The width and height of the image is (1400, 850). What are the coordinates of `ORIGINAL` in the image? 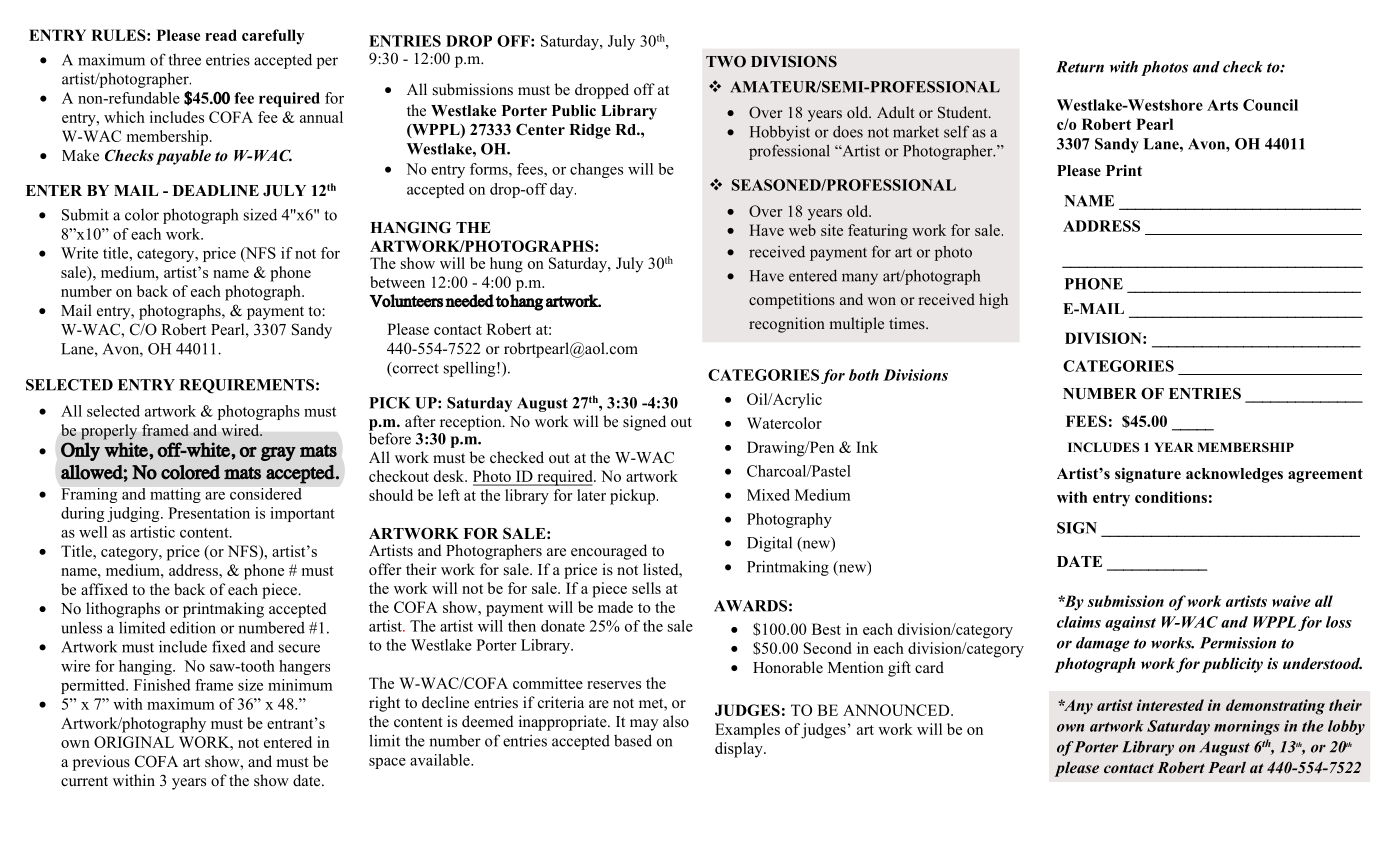 It's located at (134, 742).
